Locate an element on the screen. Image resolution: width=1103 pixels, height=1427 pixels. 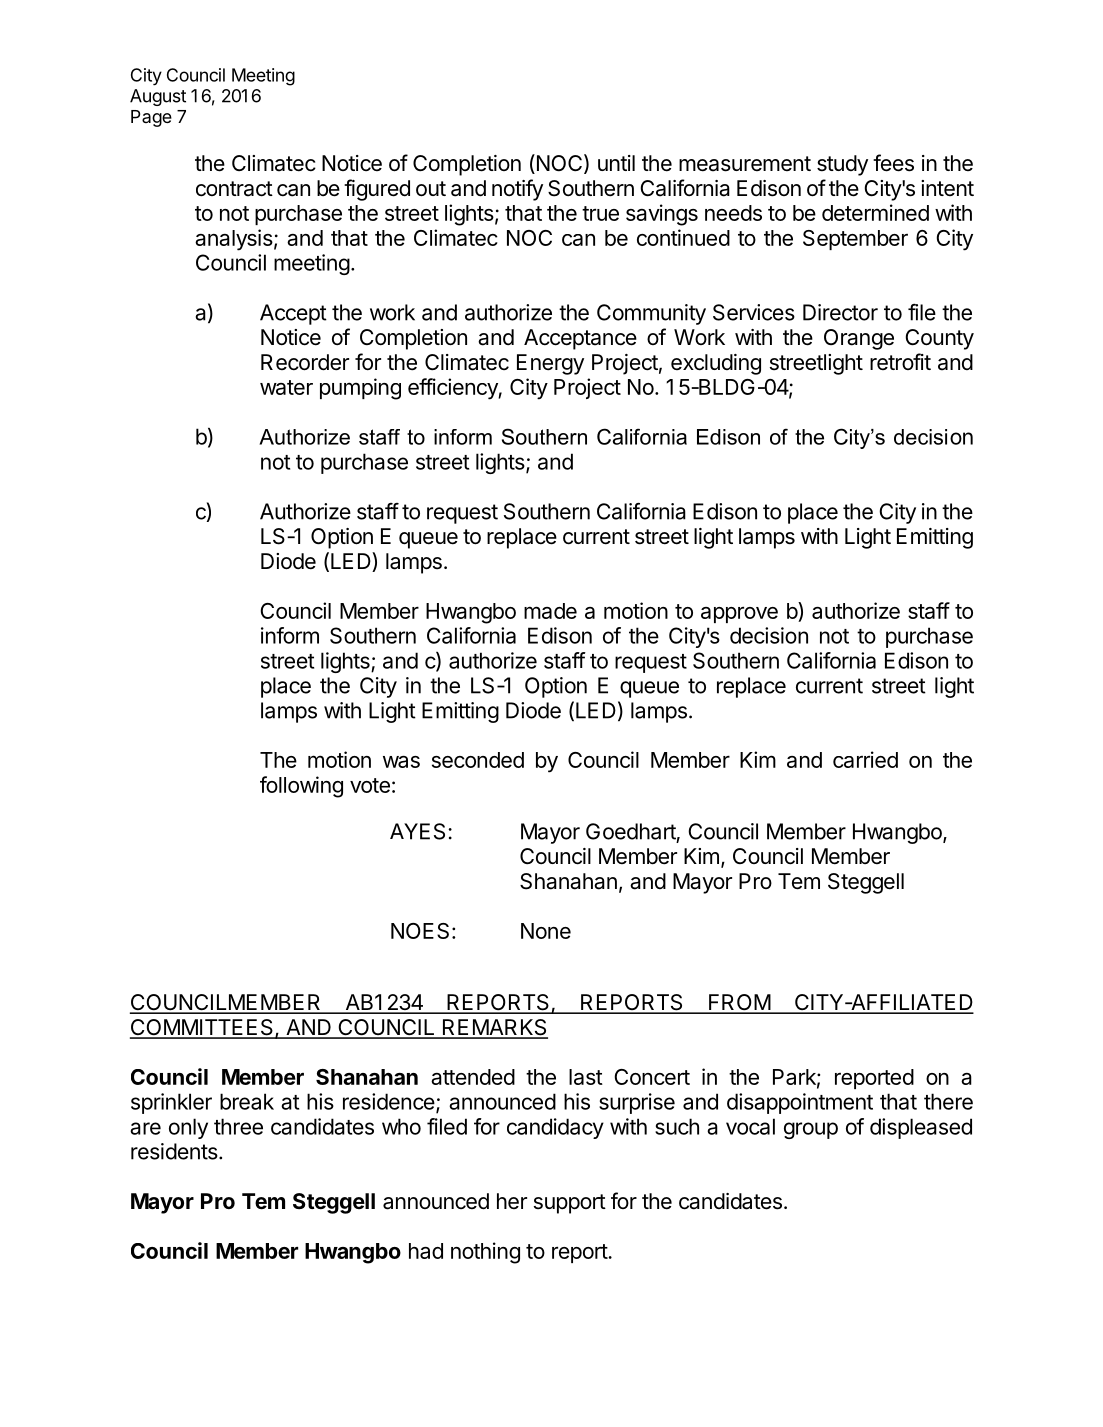
made is located at coordinates (550, 611).
